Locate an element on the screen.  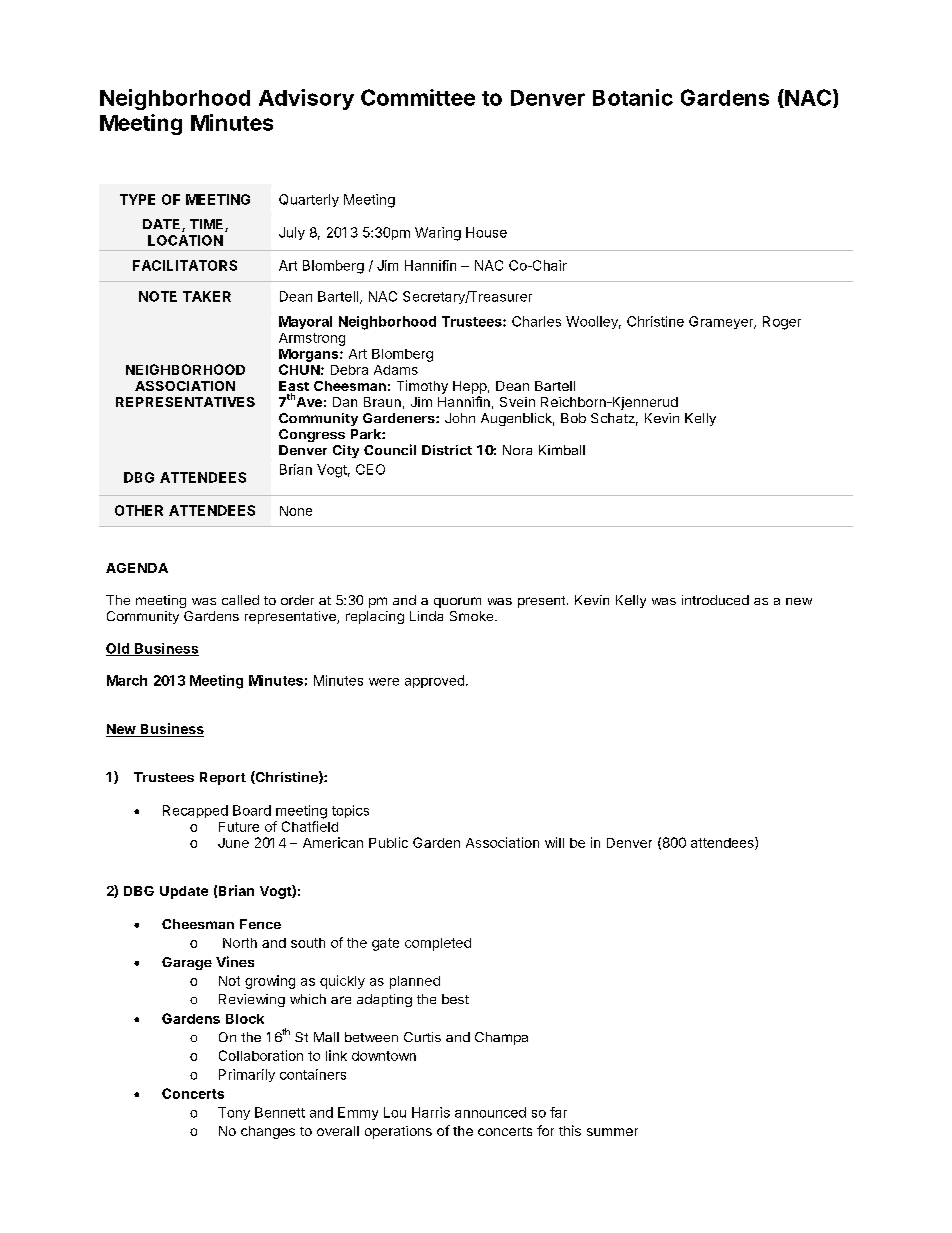
Botanic is located at coordinates (633, 97).
